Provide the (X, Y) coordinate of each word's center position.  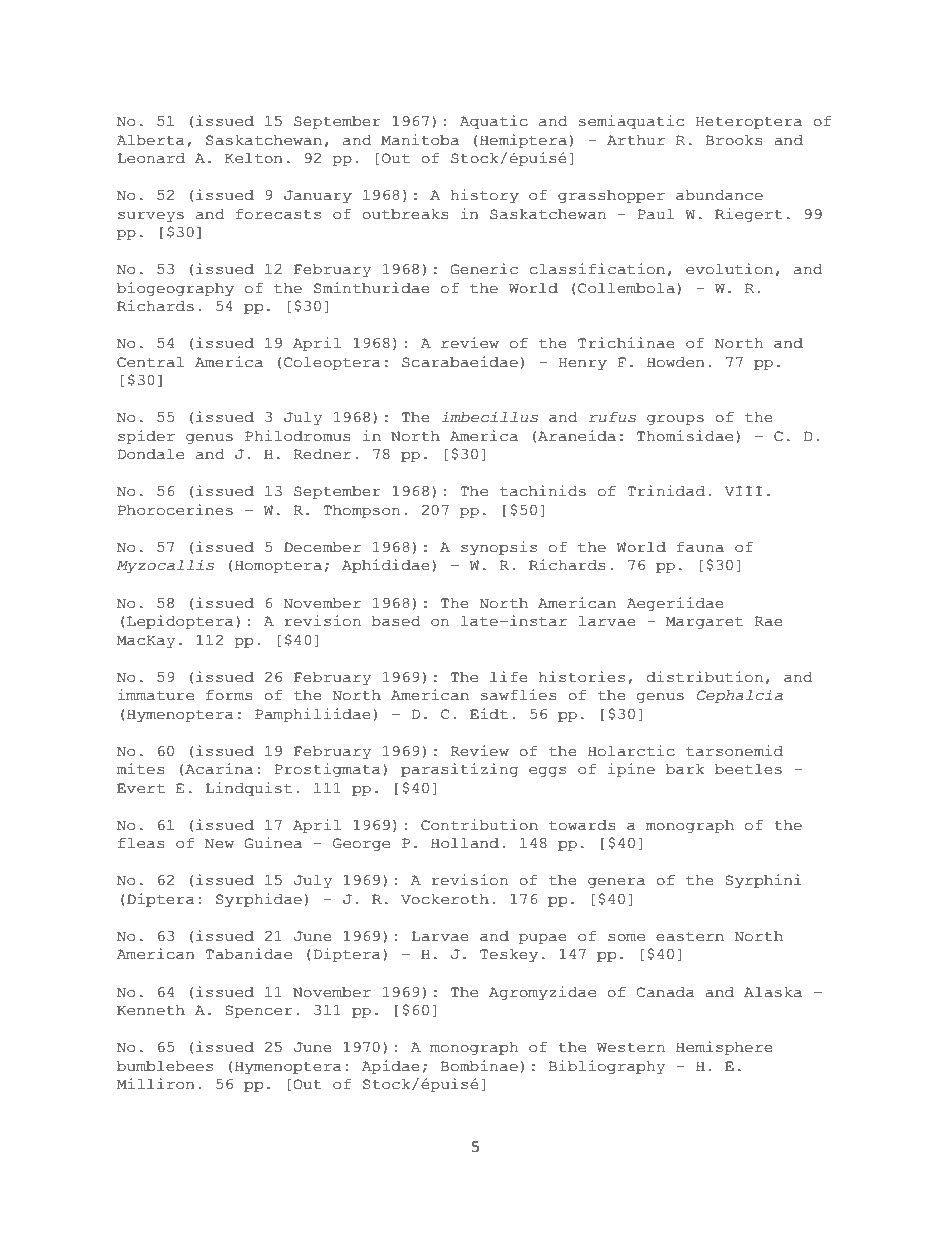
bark (685, 769)
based (396, 621)
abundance (719, 195)
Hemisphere (724, 1048)
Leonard (151, 158)
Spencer (258, 1011)
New (219, 843)
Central (150, 362)
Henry (583, 363)
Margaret (704, 622)
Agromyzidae (542, 993)
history (484, 196)
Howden (676, 362)
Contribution (479, 825)
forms (229, 695)
